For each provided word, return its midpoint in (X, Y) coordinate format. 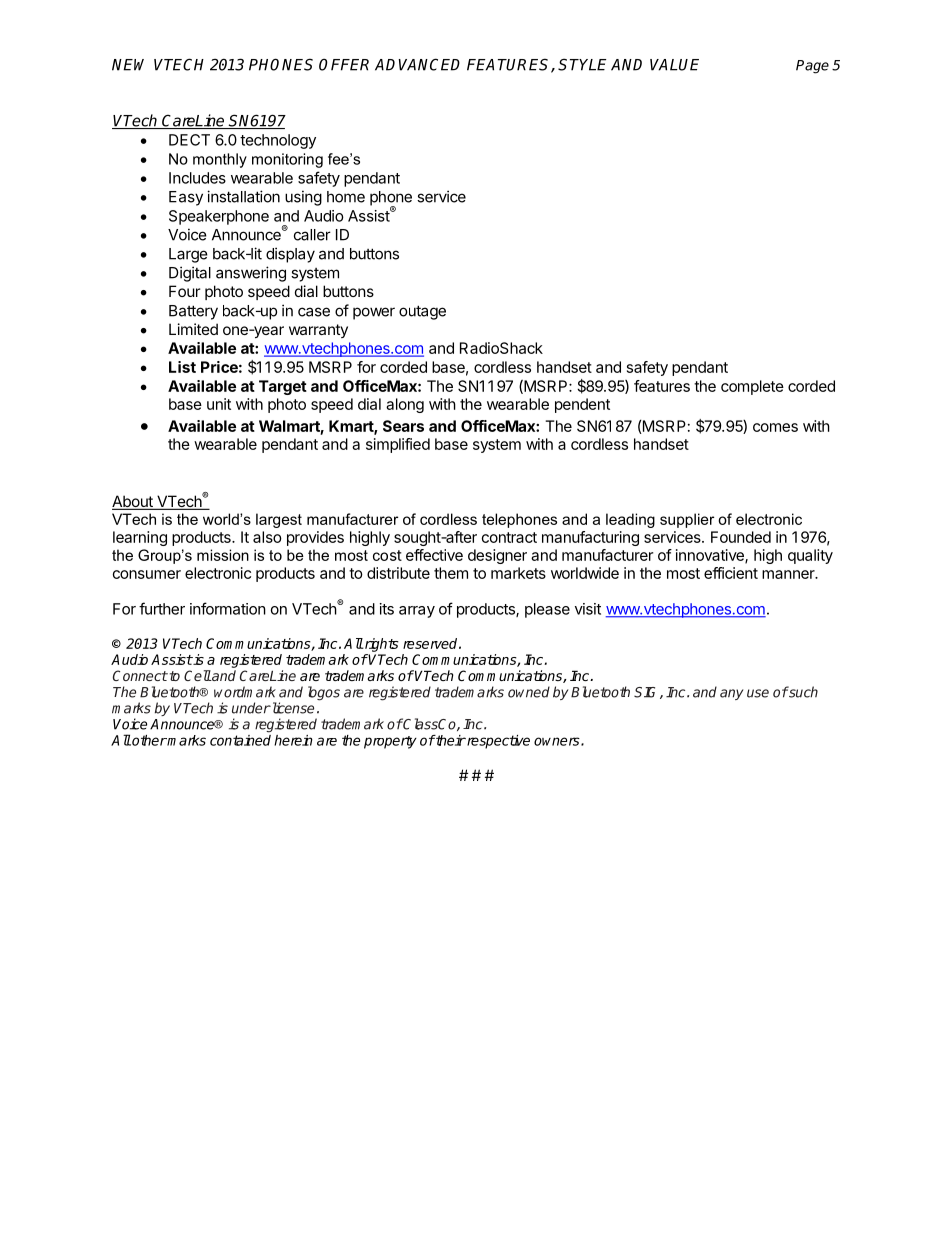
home (346, 197)
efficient (731, 573)
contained (240, 740)
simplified (398, 445)
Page (812, 67)
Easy (186, 198)
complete (752, 387)
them (451, 573)
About (133, 502)
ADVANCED (417, 64)
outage (422, 312)
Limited (193, 329)
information (228, 608)
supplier (687, 520)
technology (278, 141)
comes (775, 427)
